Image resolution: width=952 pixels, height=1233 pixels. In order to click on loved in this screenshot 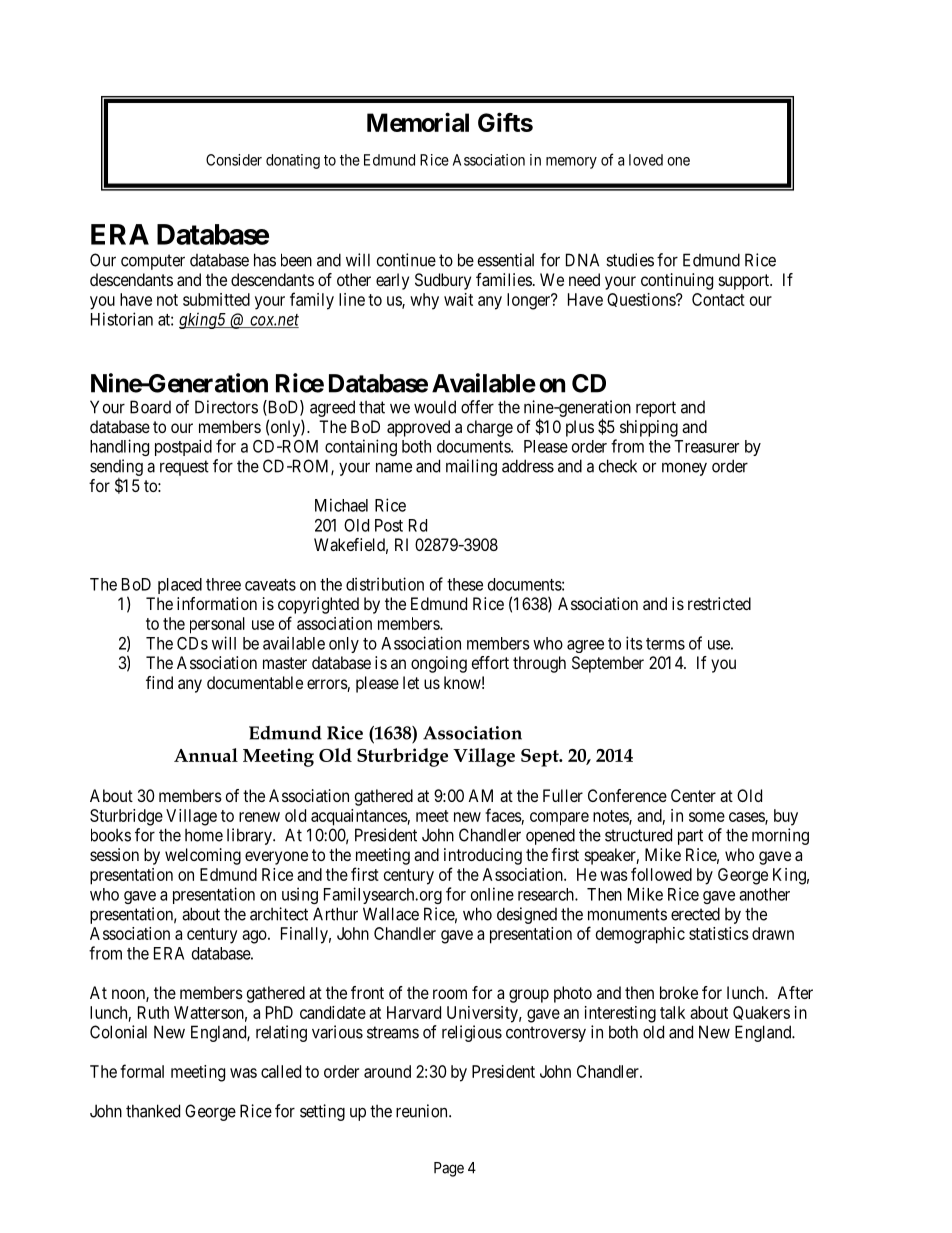, I will do `click(646, 160)`.
